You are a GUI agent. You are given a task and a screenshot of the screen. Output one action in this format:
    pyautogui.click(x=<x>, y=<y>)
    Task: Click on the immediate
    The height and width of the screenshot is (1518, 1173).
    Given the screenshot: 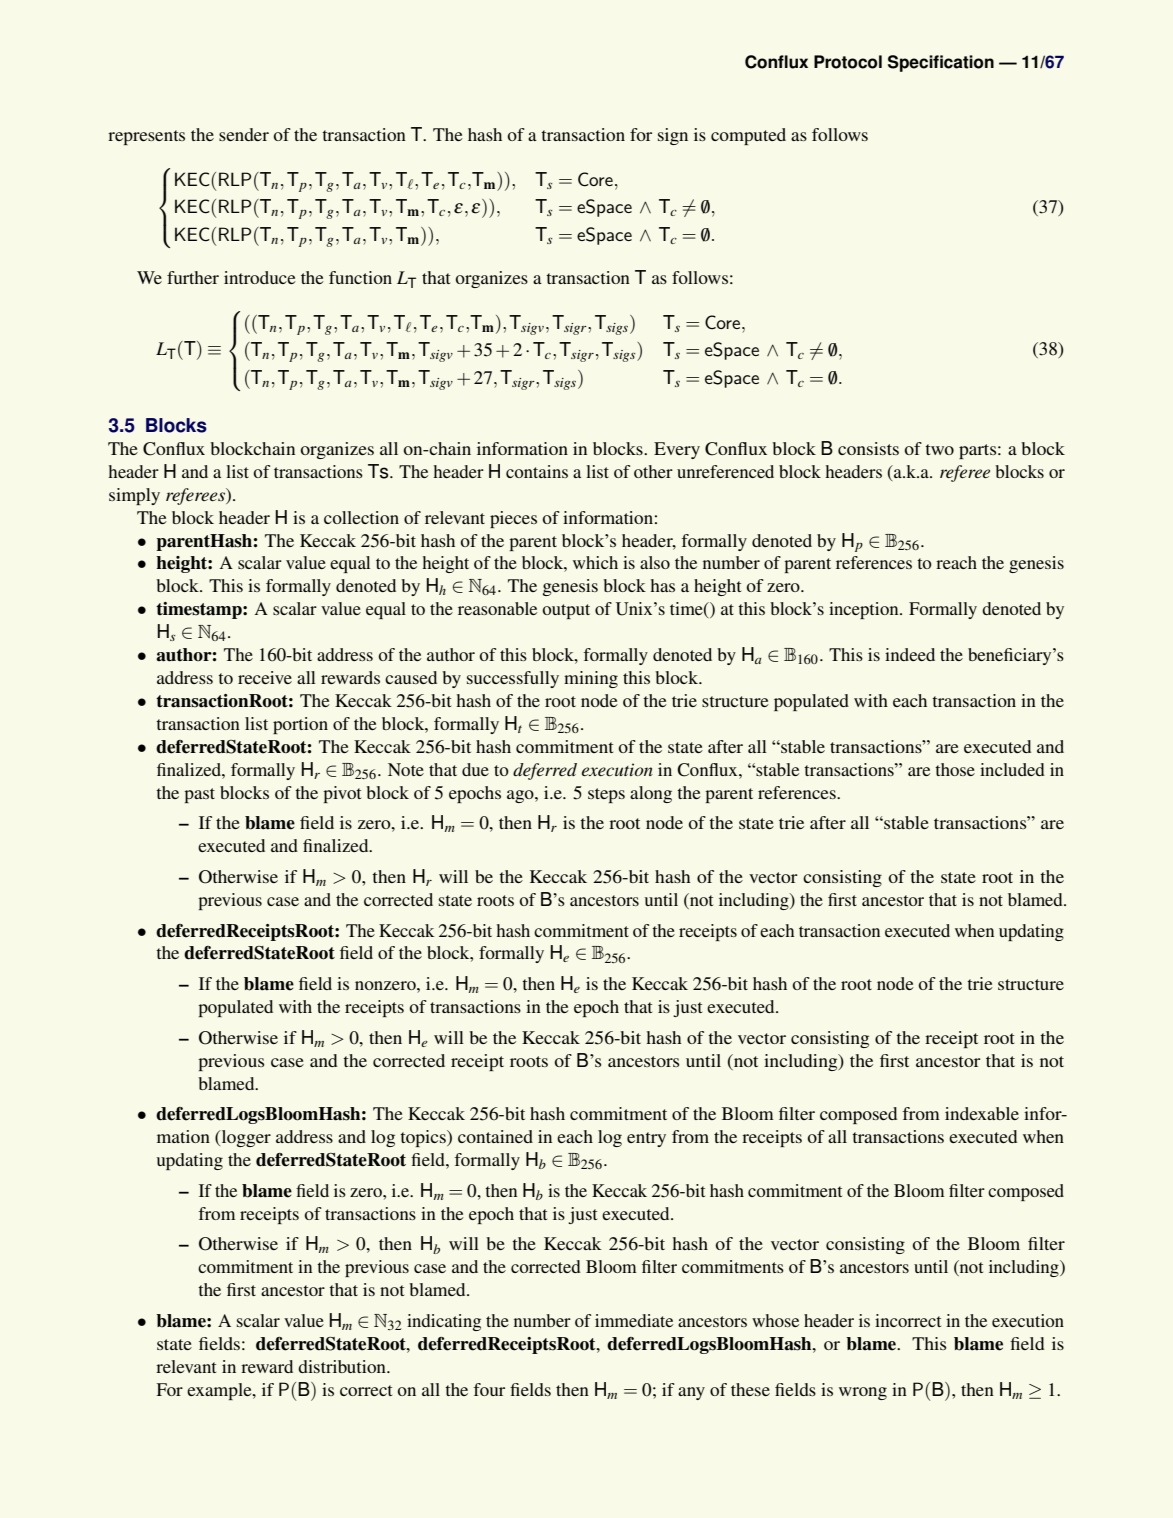 What is the action you would take?
    pyautogui.click(x=634, y=1320)
